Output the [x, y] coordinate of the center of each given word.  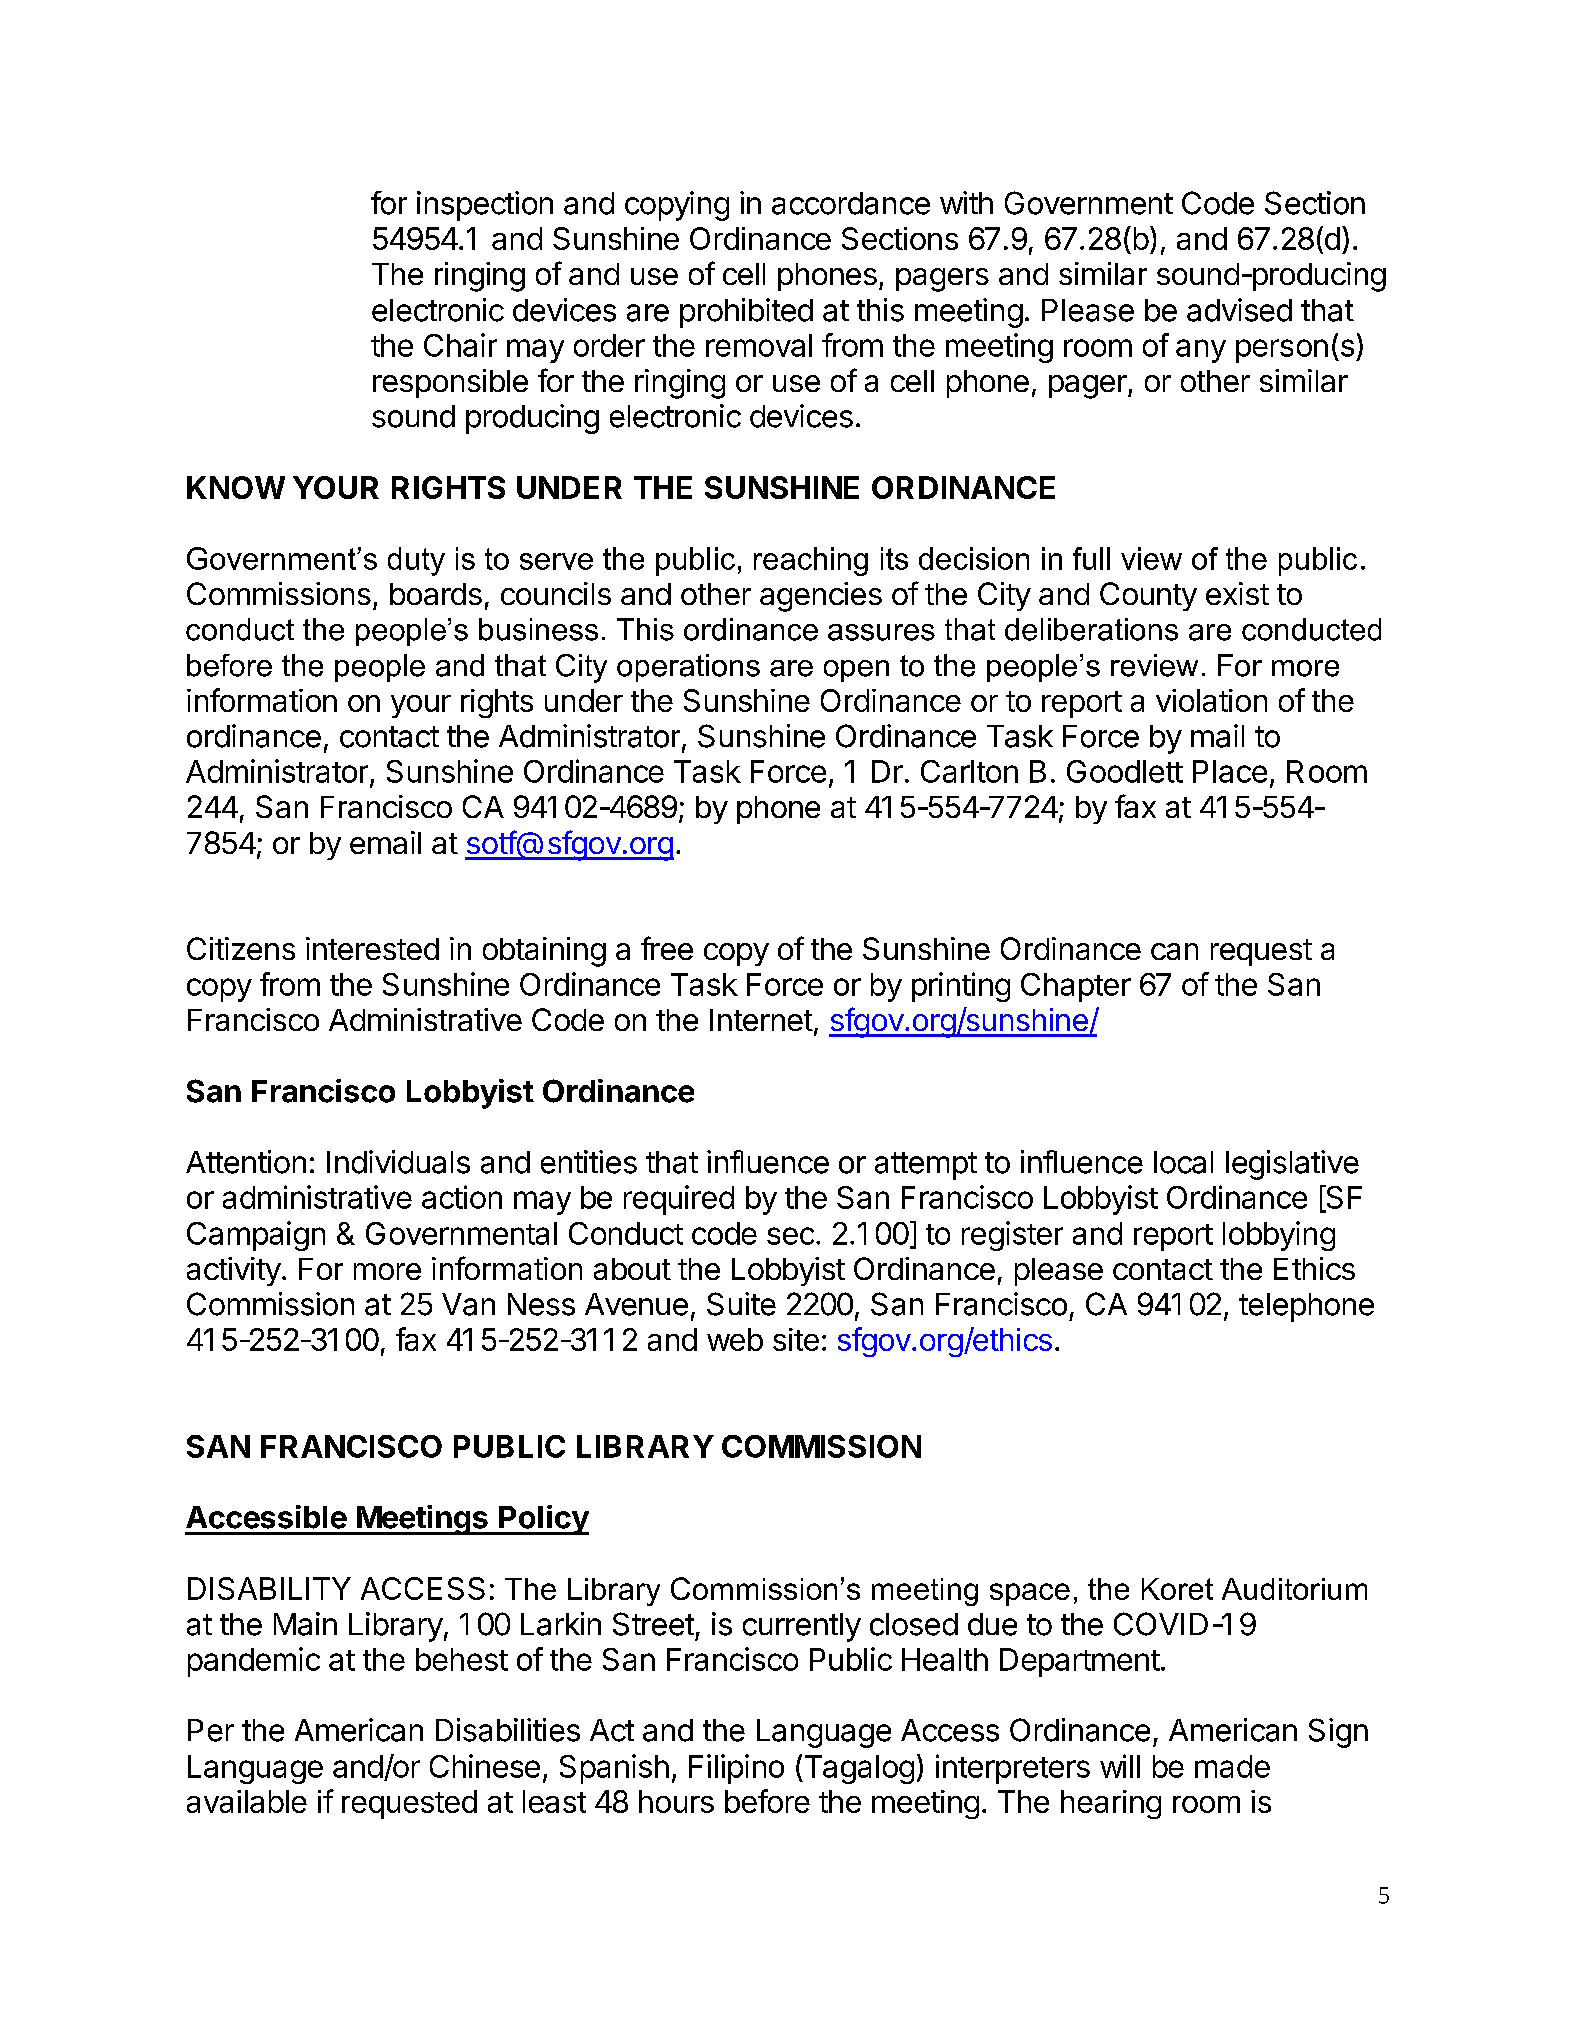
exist [1237, 593]
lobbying [1279, 1236]
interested [372, 948]
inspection [485, 206]
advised [1239, 310]
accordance [851, 203]
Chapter [1076, 987]
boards [436, 594]
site [796, 1339]
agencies [821, 597]
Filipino [736, 1769]
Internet [761, 1020]
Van [468, 1304]
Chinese [485, 1766]
